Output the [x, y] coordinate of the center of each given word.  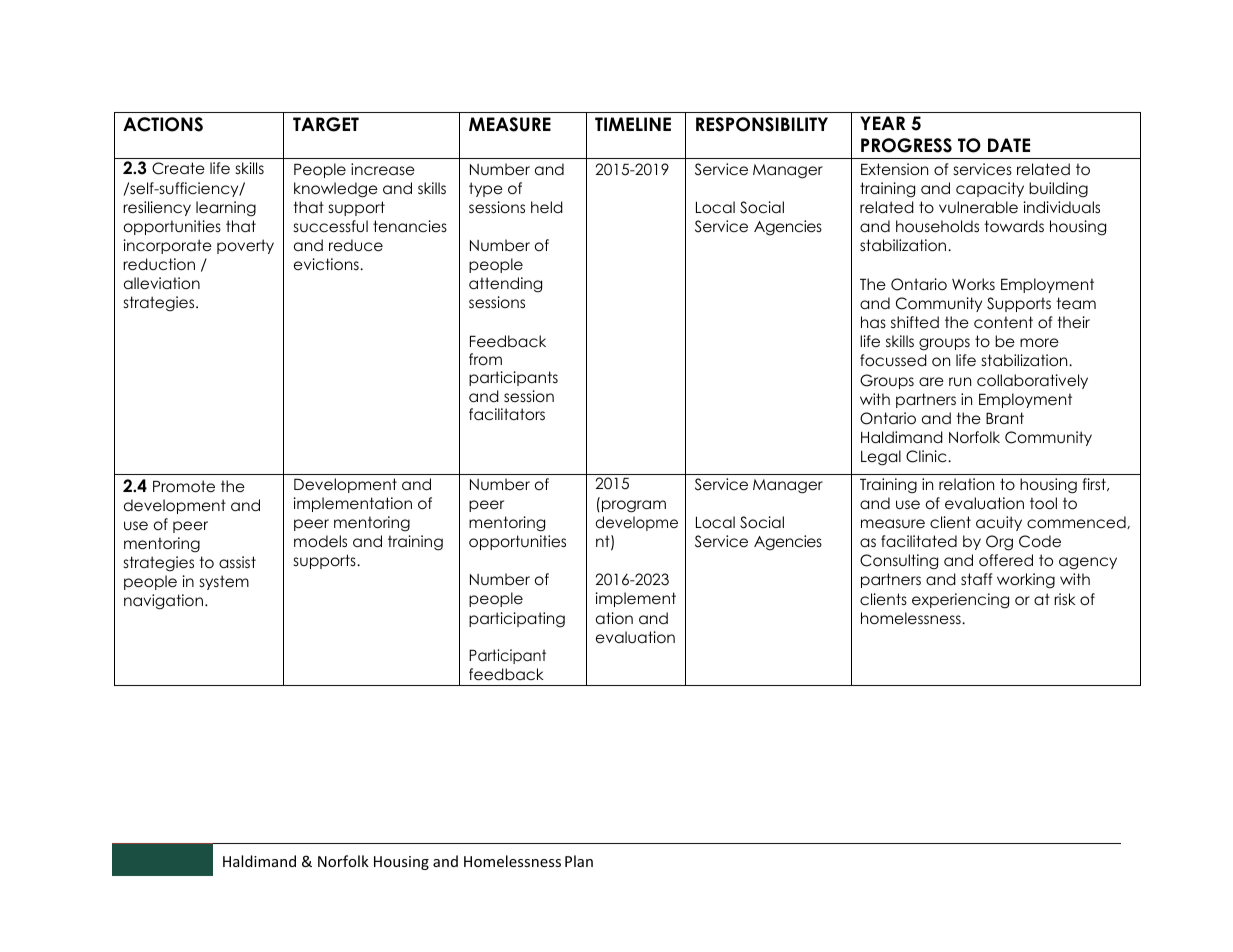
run [960, 381]
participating [517, 620]
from [485, 359]
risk [1065, 599]
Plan [579, 861]
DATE [1009, 145]
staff [976, 579]
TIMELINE [633, 124]
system [224, 582]
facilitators [507, 414]
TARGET [326, 124]
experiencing [960, 601]
